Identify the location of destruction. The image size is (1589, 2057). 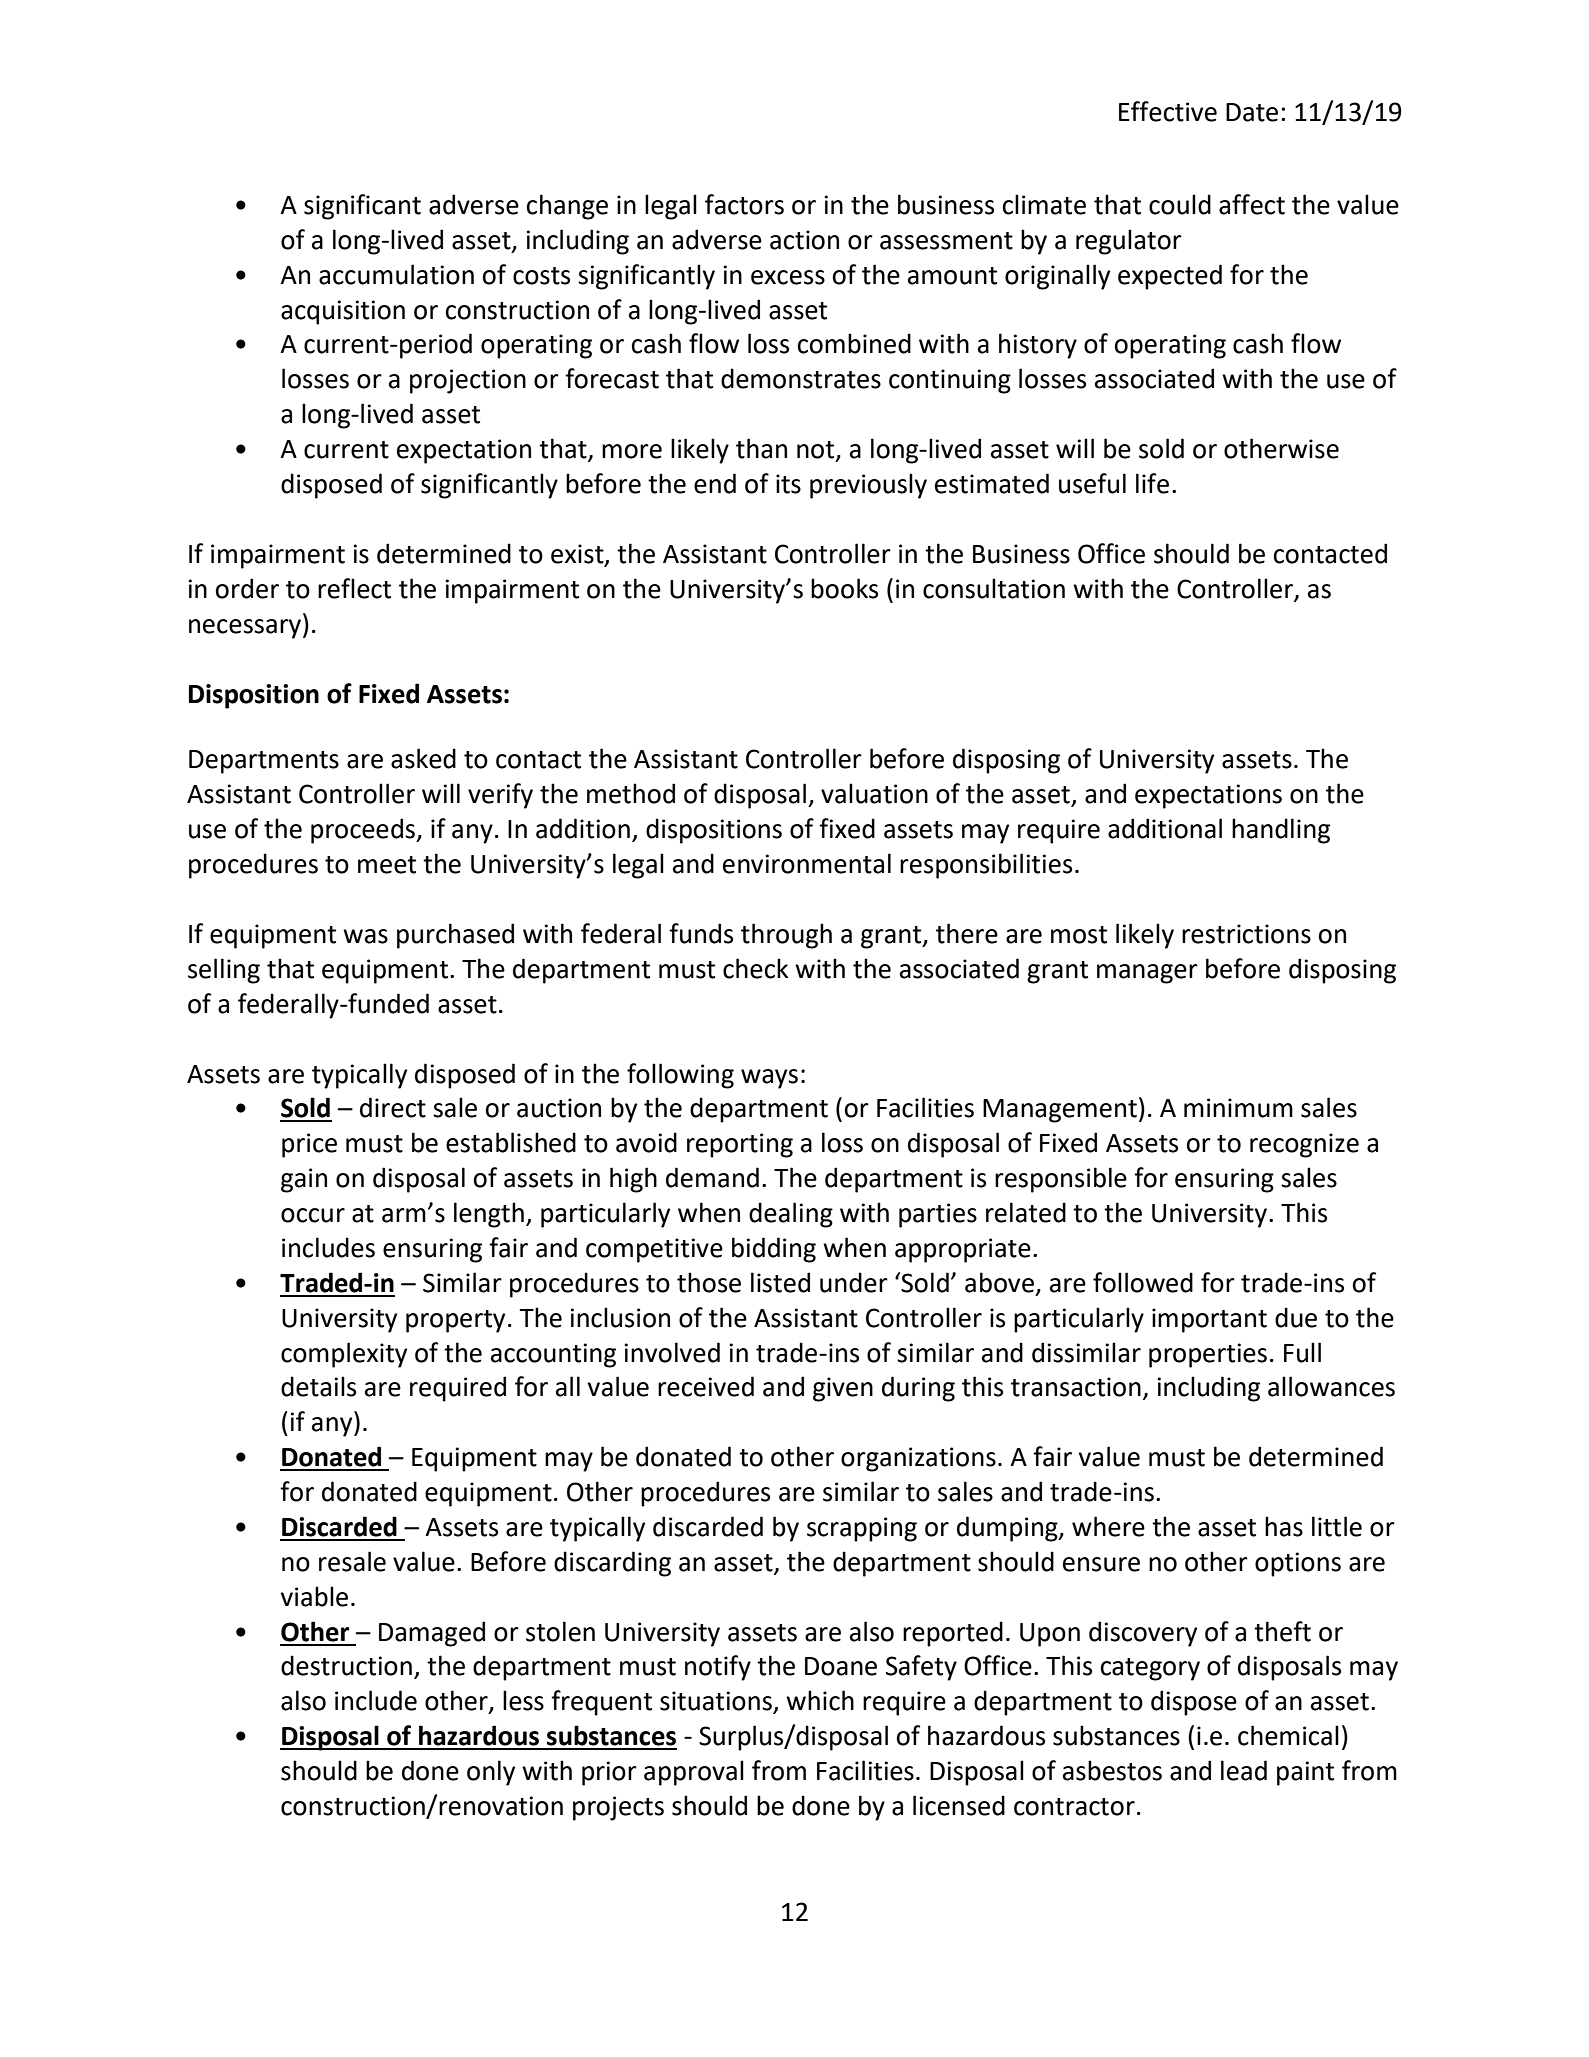
(346, 1665).
